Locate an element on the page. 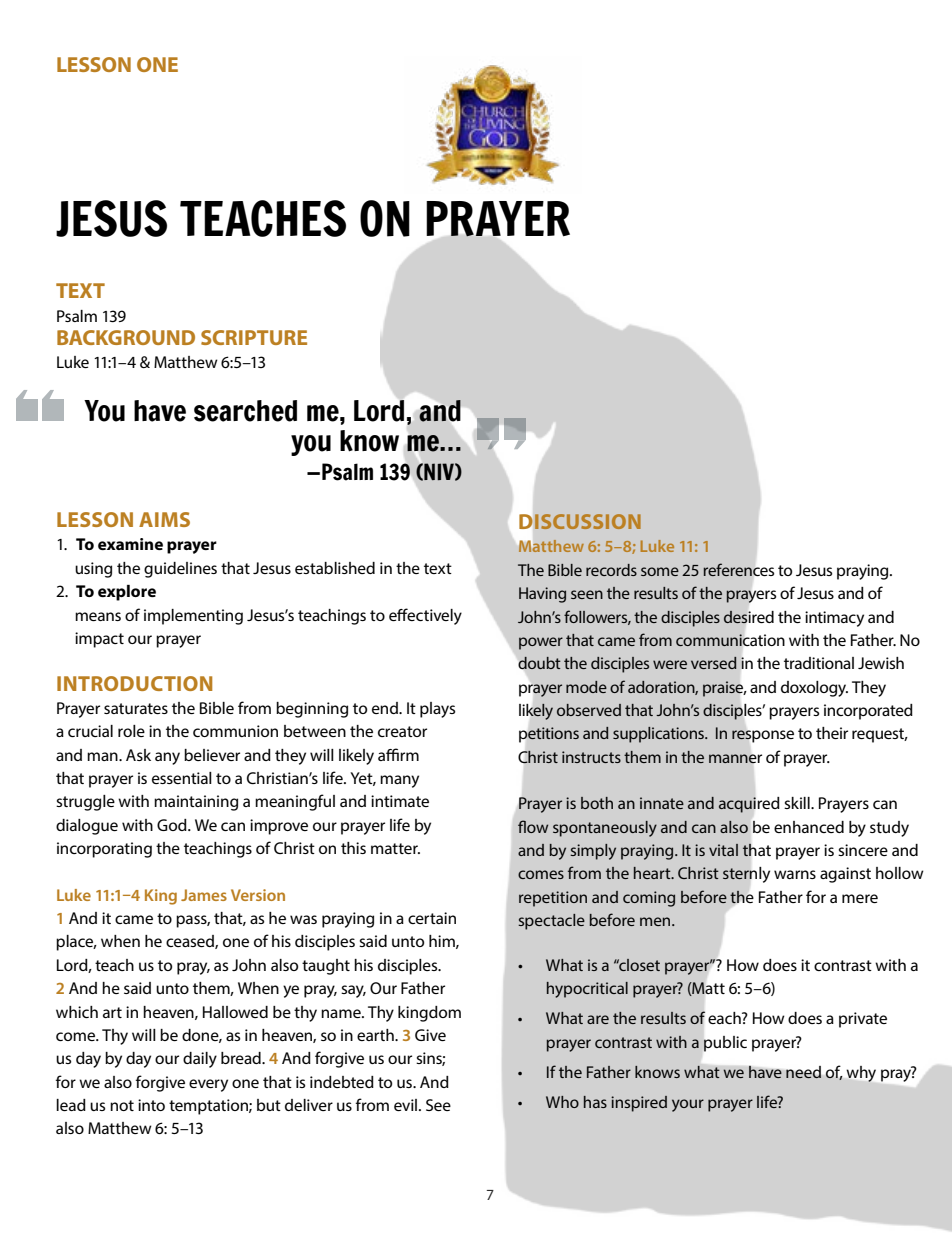 This image has width=952, height=1233. intimacy is located at coordinates (834, 619).
